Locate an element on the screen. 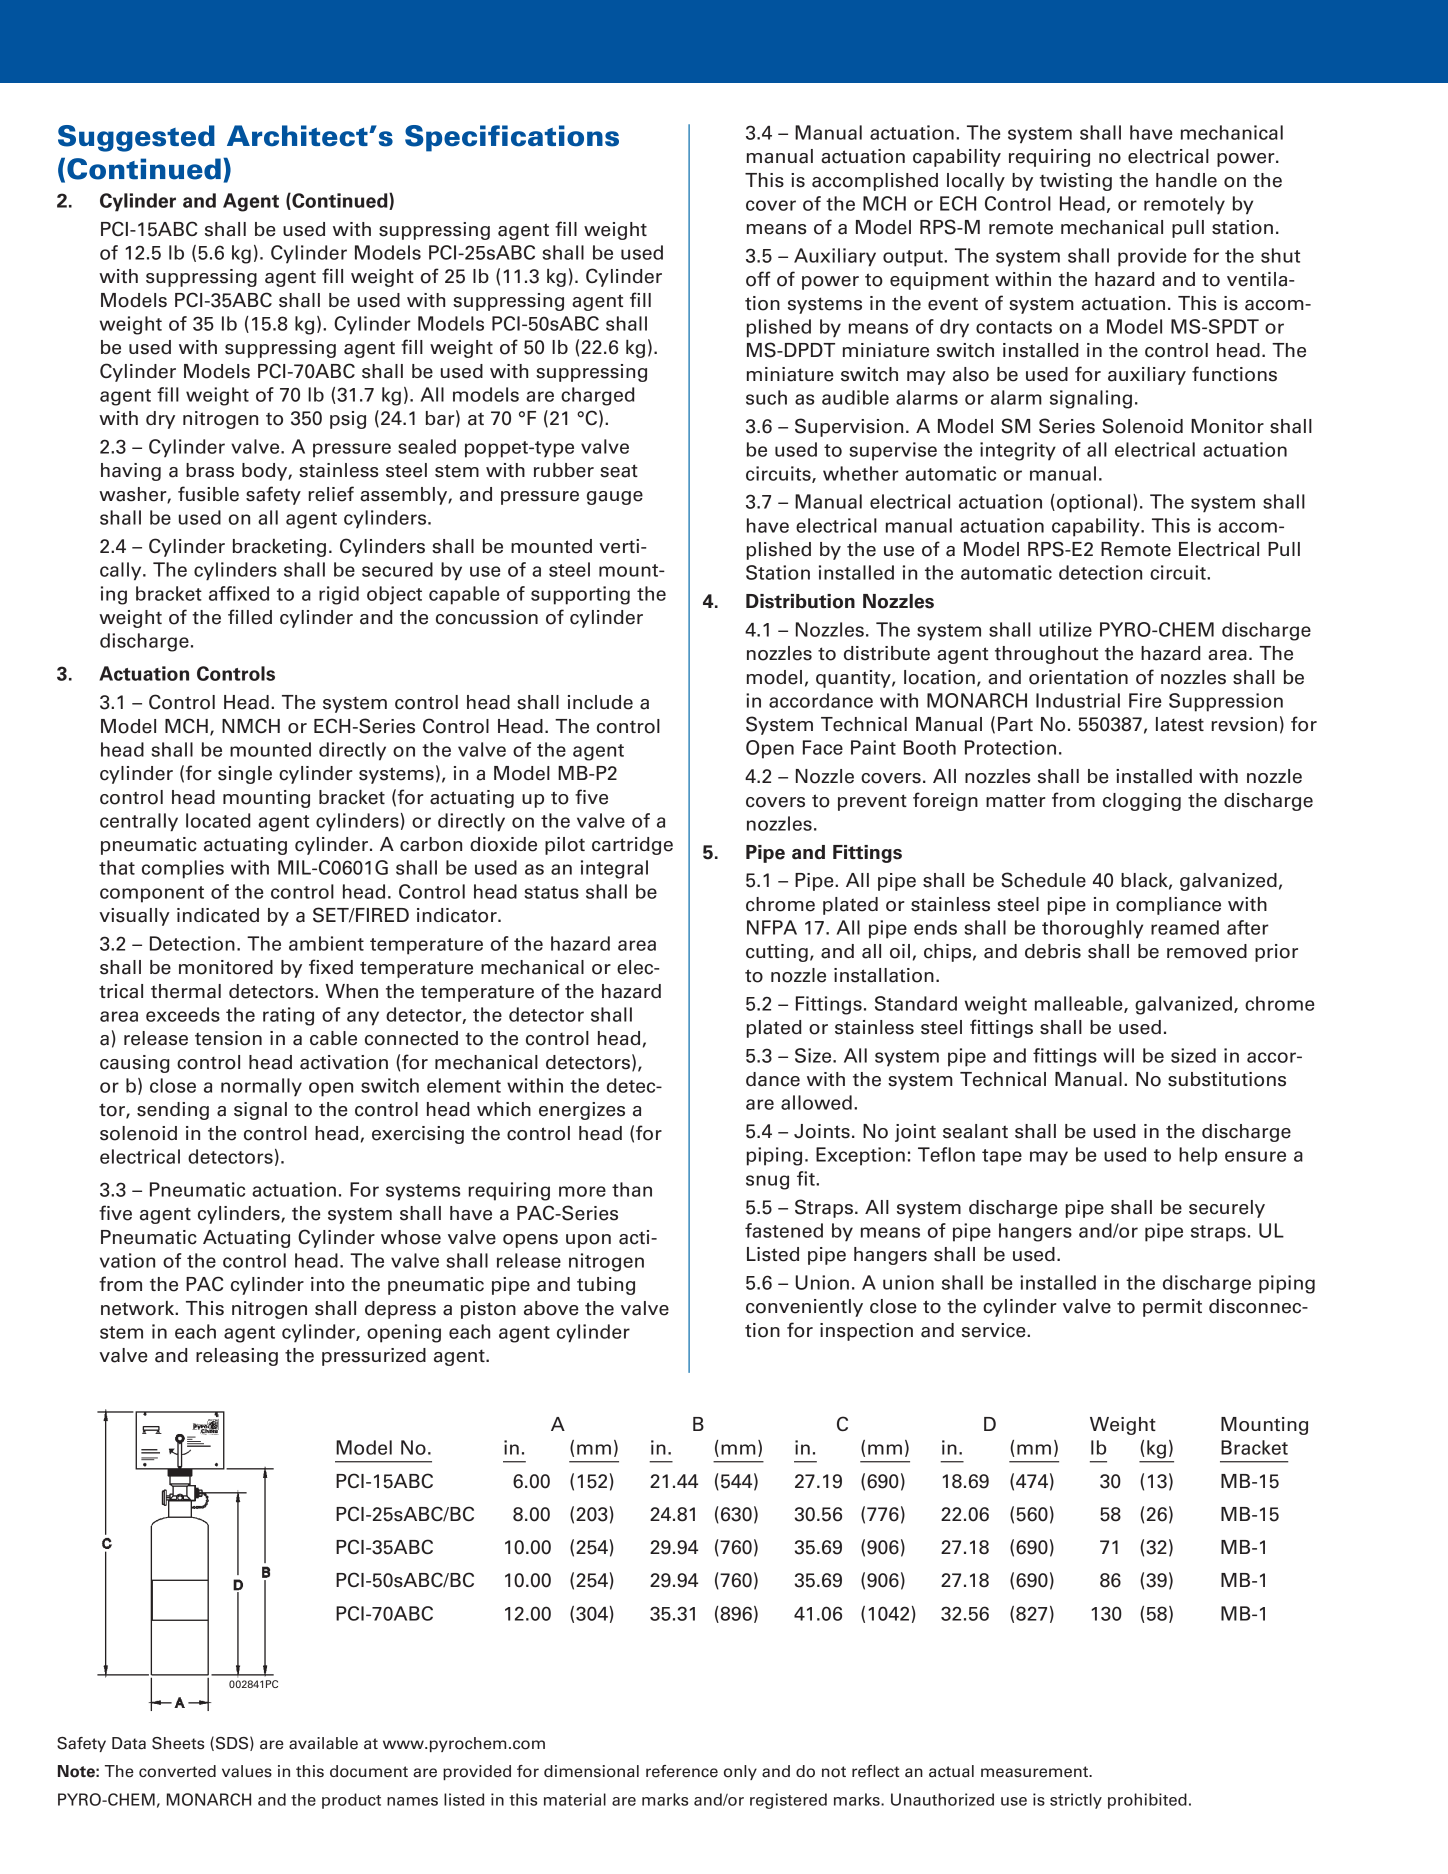 Image resolution: width=1448 pixels, height=1874 pixels. handle is located at coordinates (1186, 180).
